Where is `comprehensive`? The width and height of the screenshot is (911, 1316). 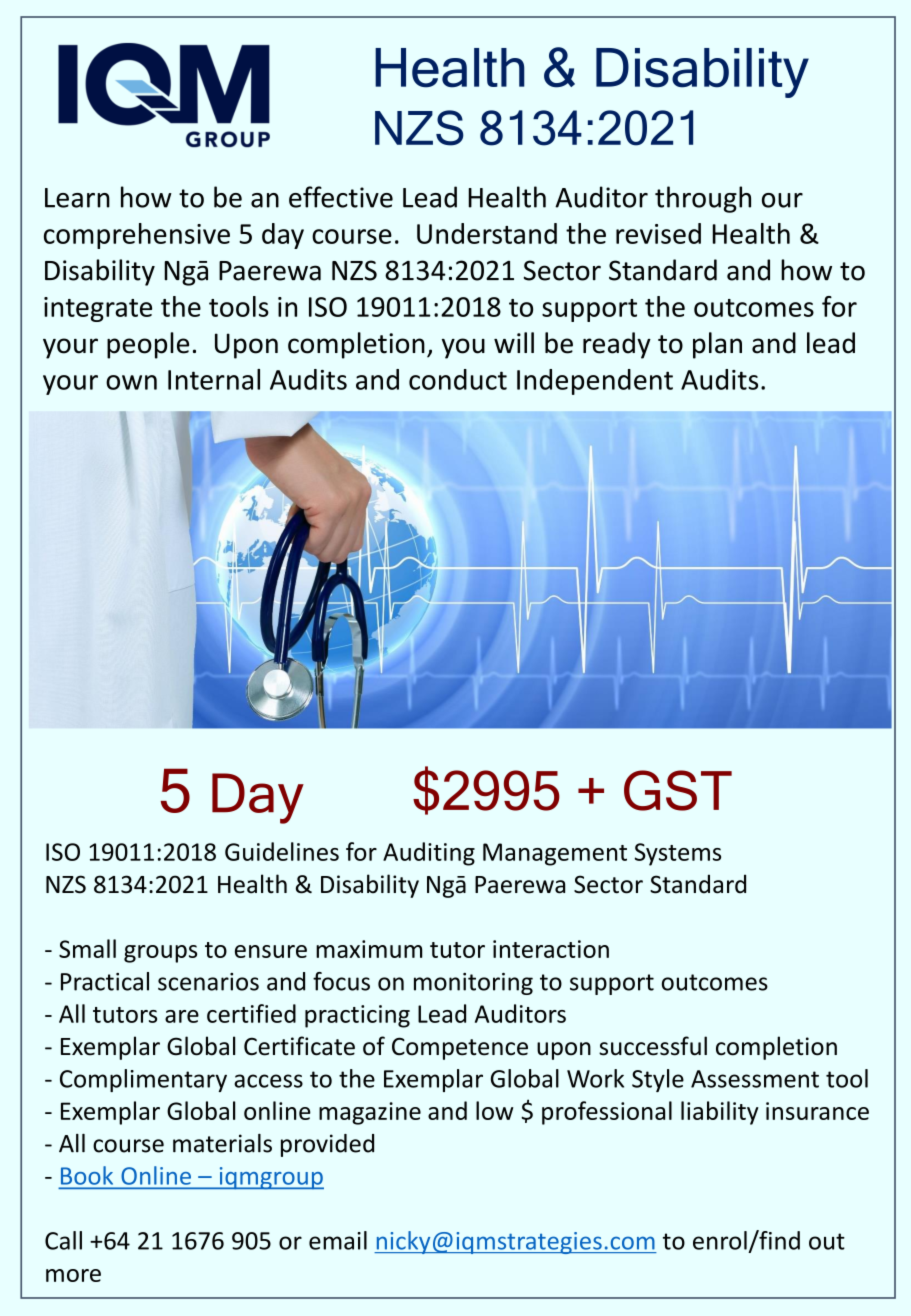
comprehensive is located at coordinates (137, 236).
